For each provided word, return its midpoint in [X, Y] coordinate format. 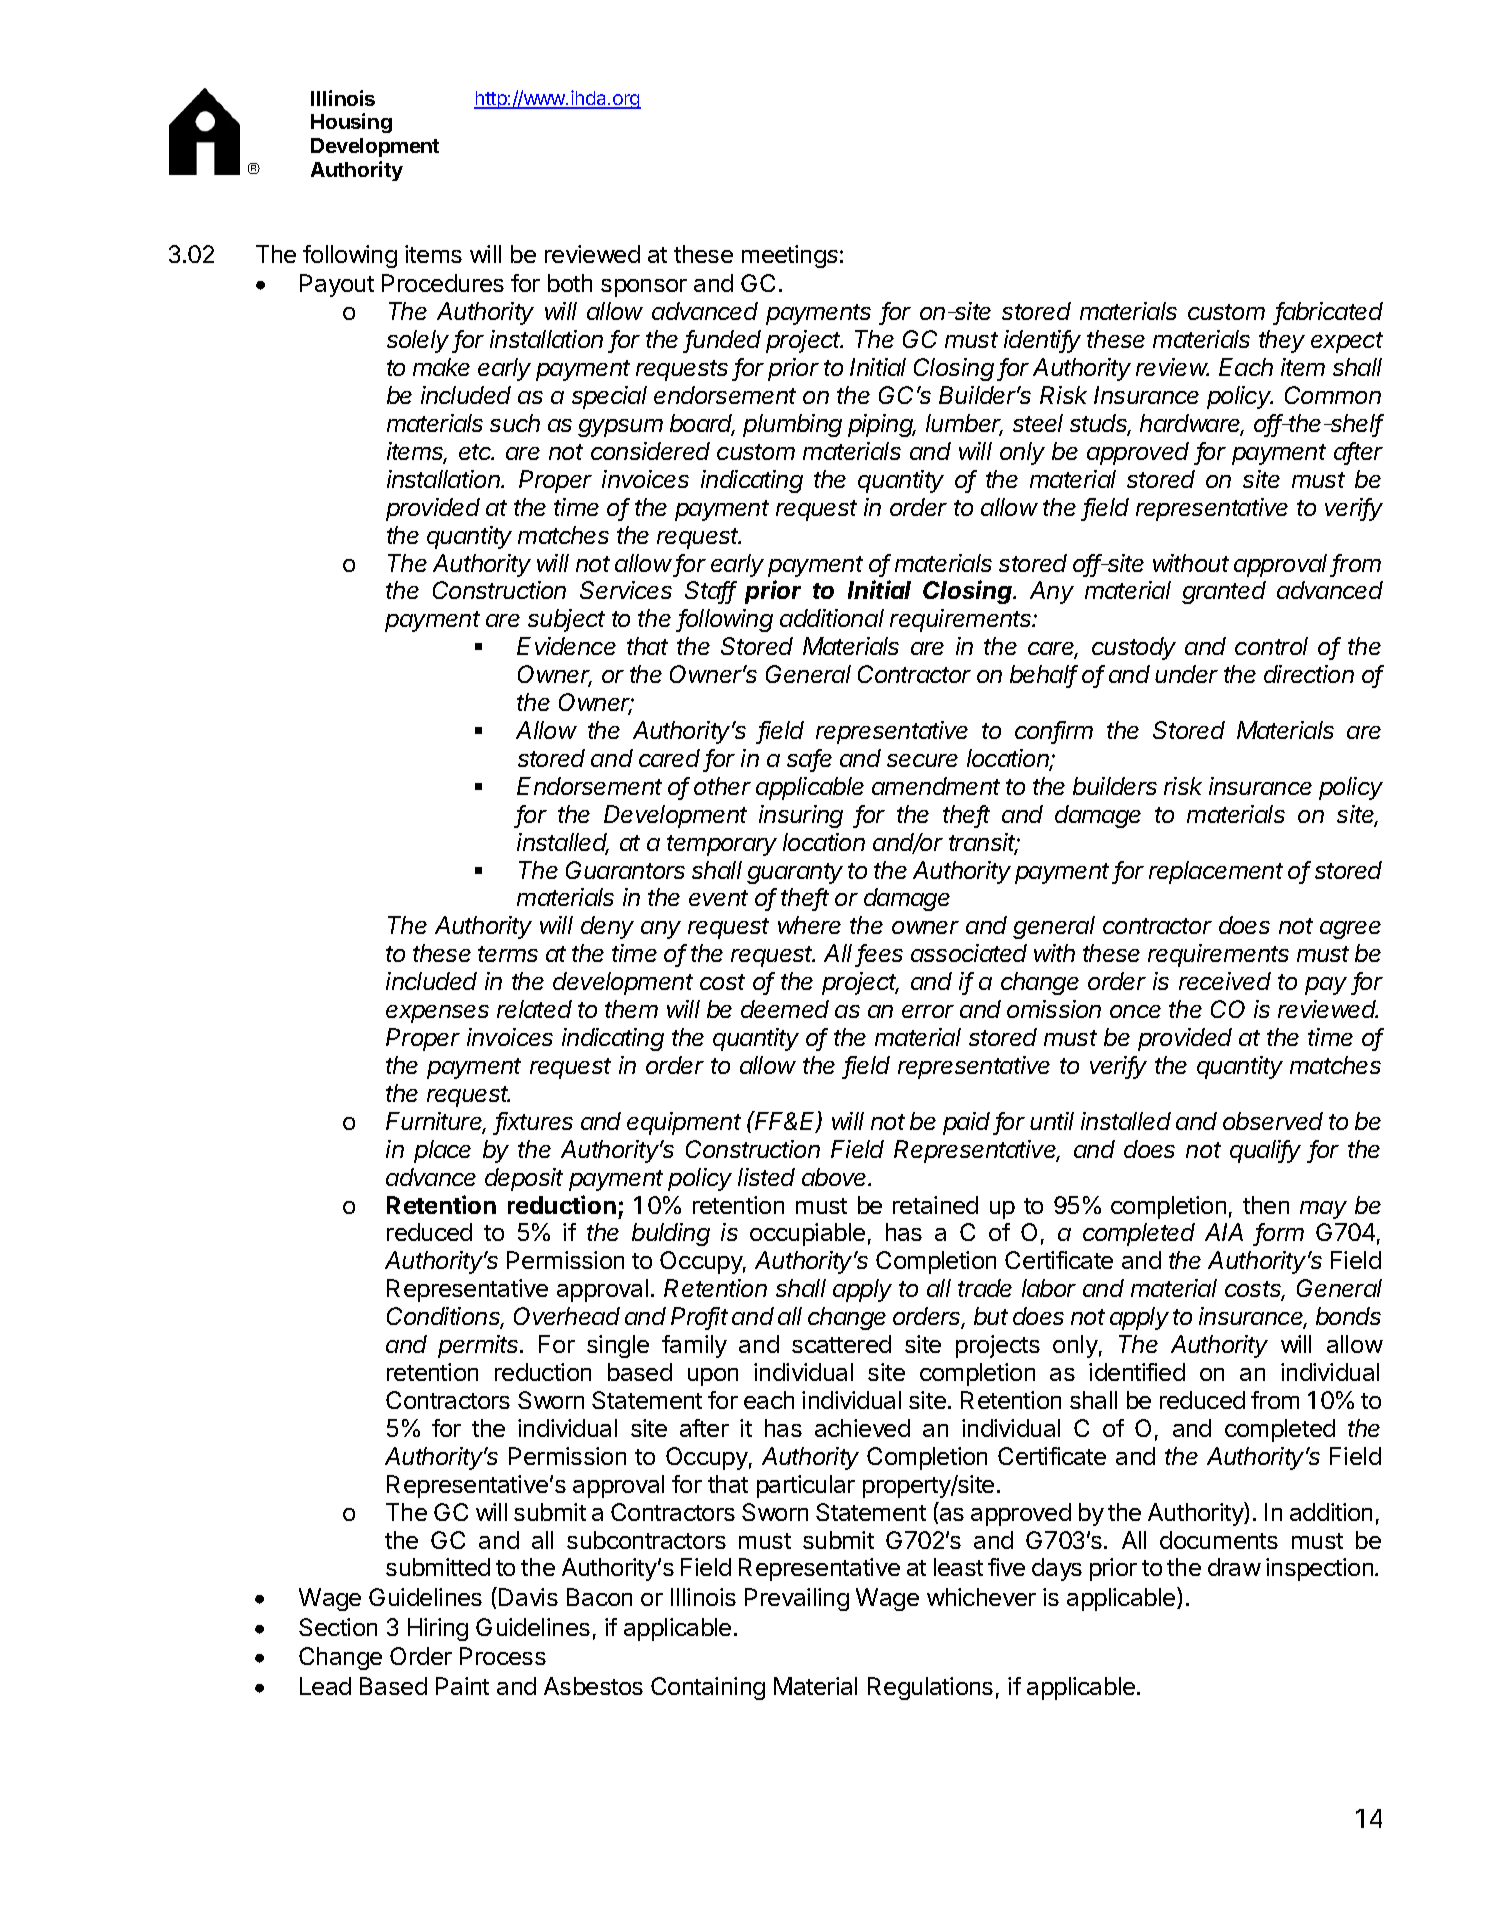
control [1271, 646]
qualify [1265, 1151]
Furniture [436, 1122]
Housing [351, 123]
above [836, 1177]
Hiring [438, 1629]
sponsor [644, 288]
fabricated [1329, 312]
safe [809, 759]
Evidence [566, 646]
